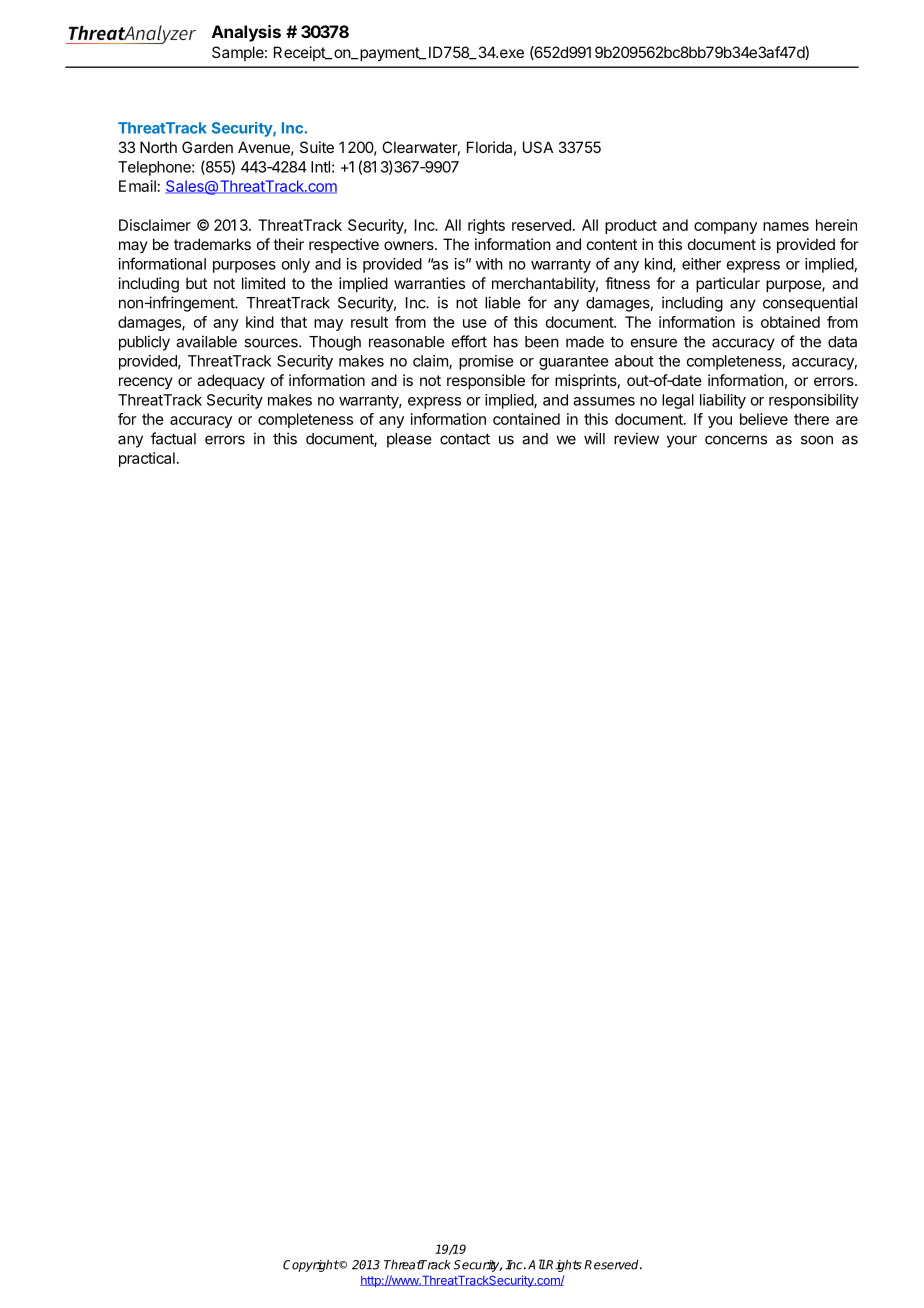  I want to click on names, so click(786, 226).
